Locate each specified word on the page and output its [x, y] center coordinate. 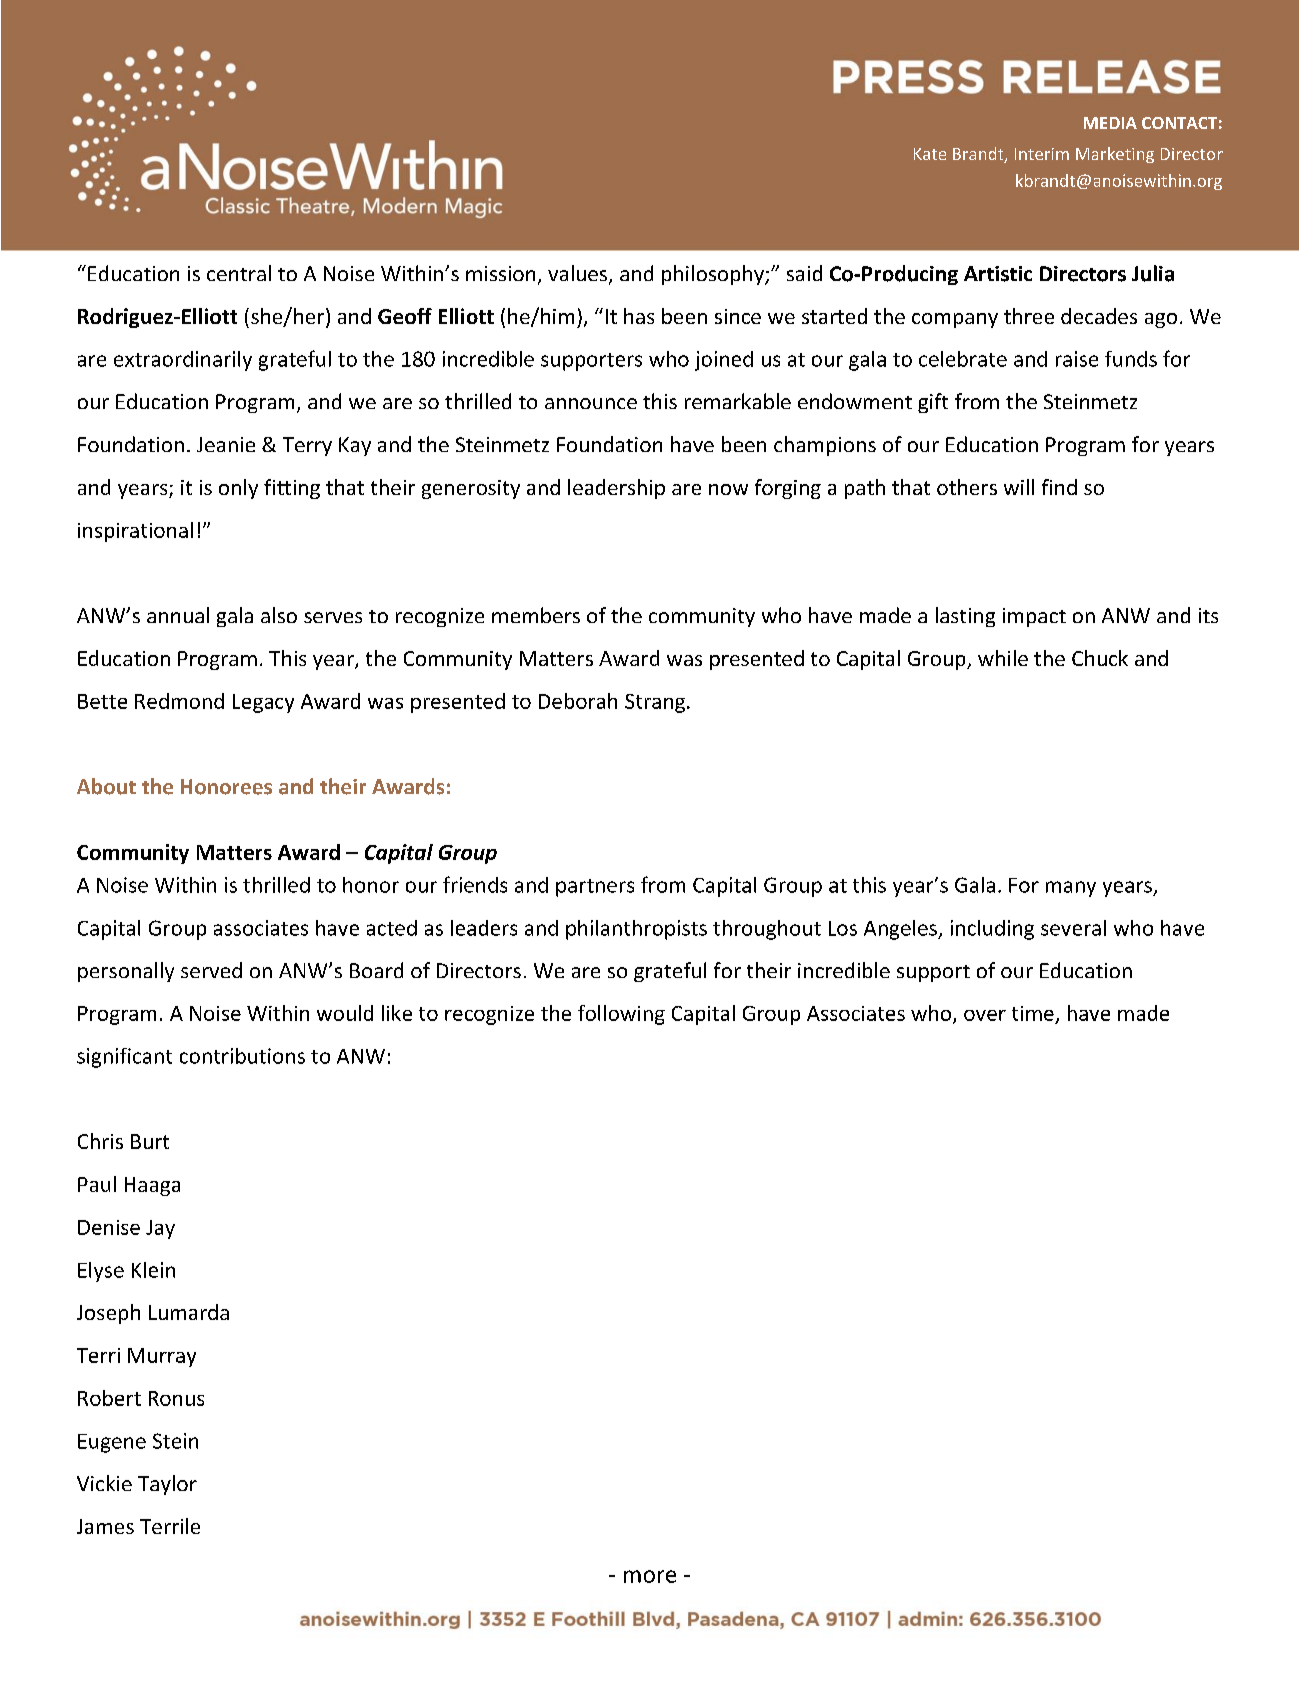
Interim [1042, 154]
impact [1034, 617]
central [239, 273]
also [279, 615]
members [536, 615]
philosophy [714, 275]
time [1033, 1013]
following [621, 1015]
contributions [242, 1056]
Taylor [167, 1485]
